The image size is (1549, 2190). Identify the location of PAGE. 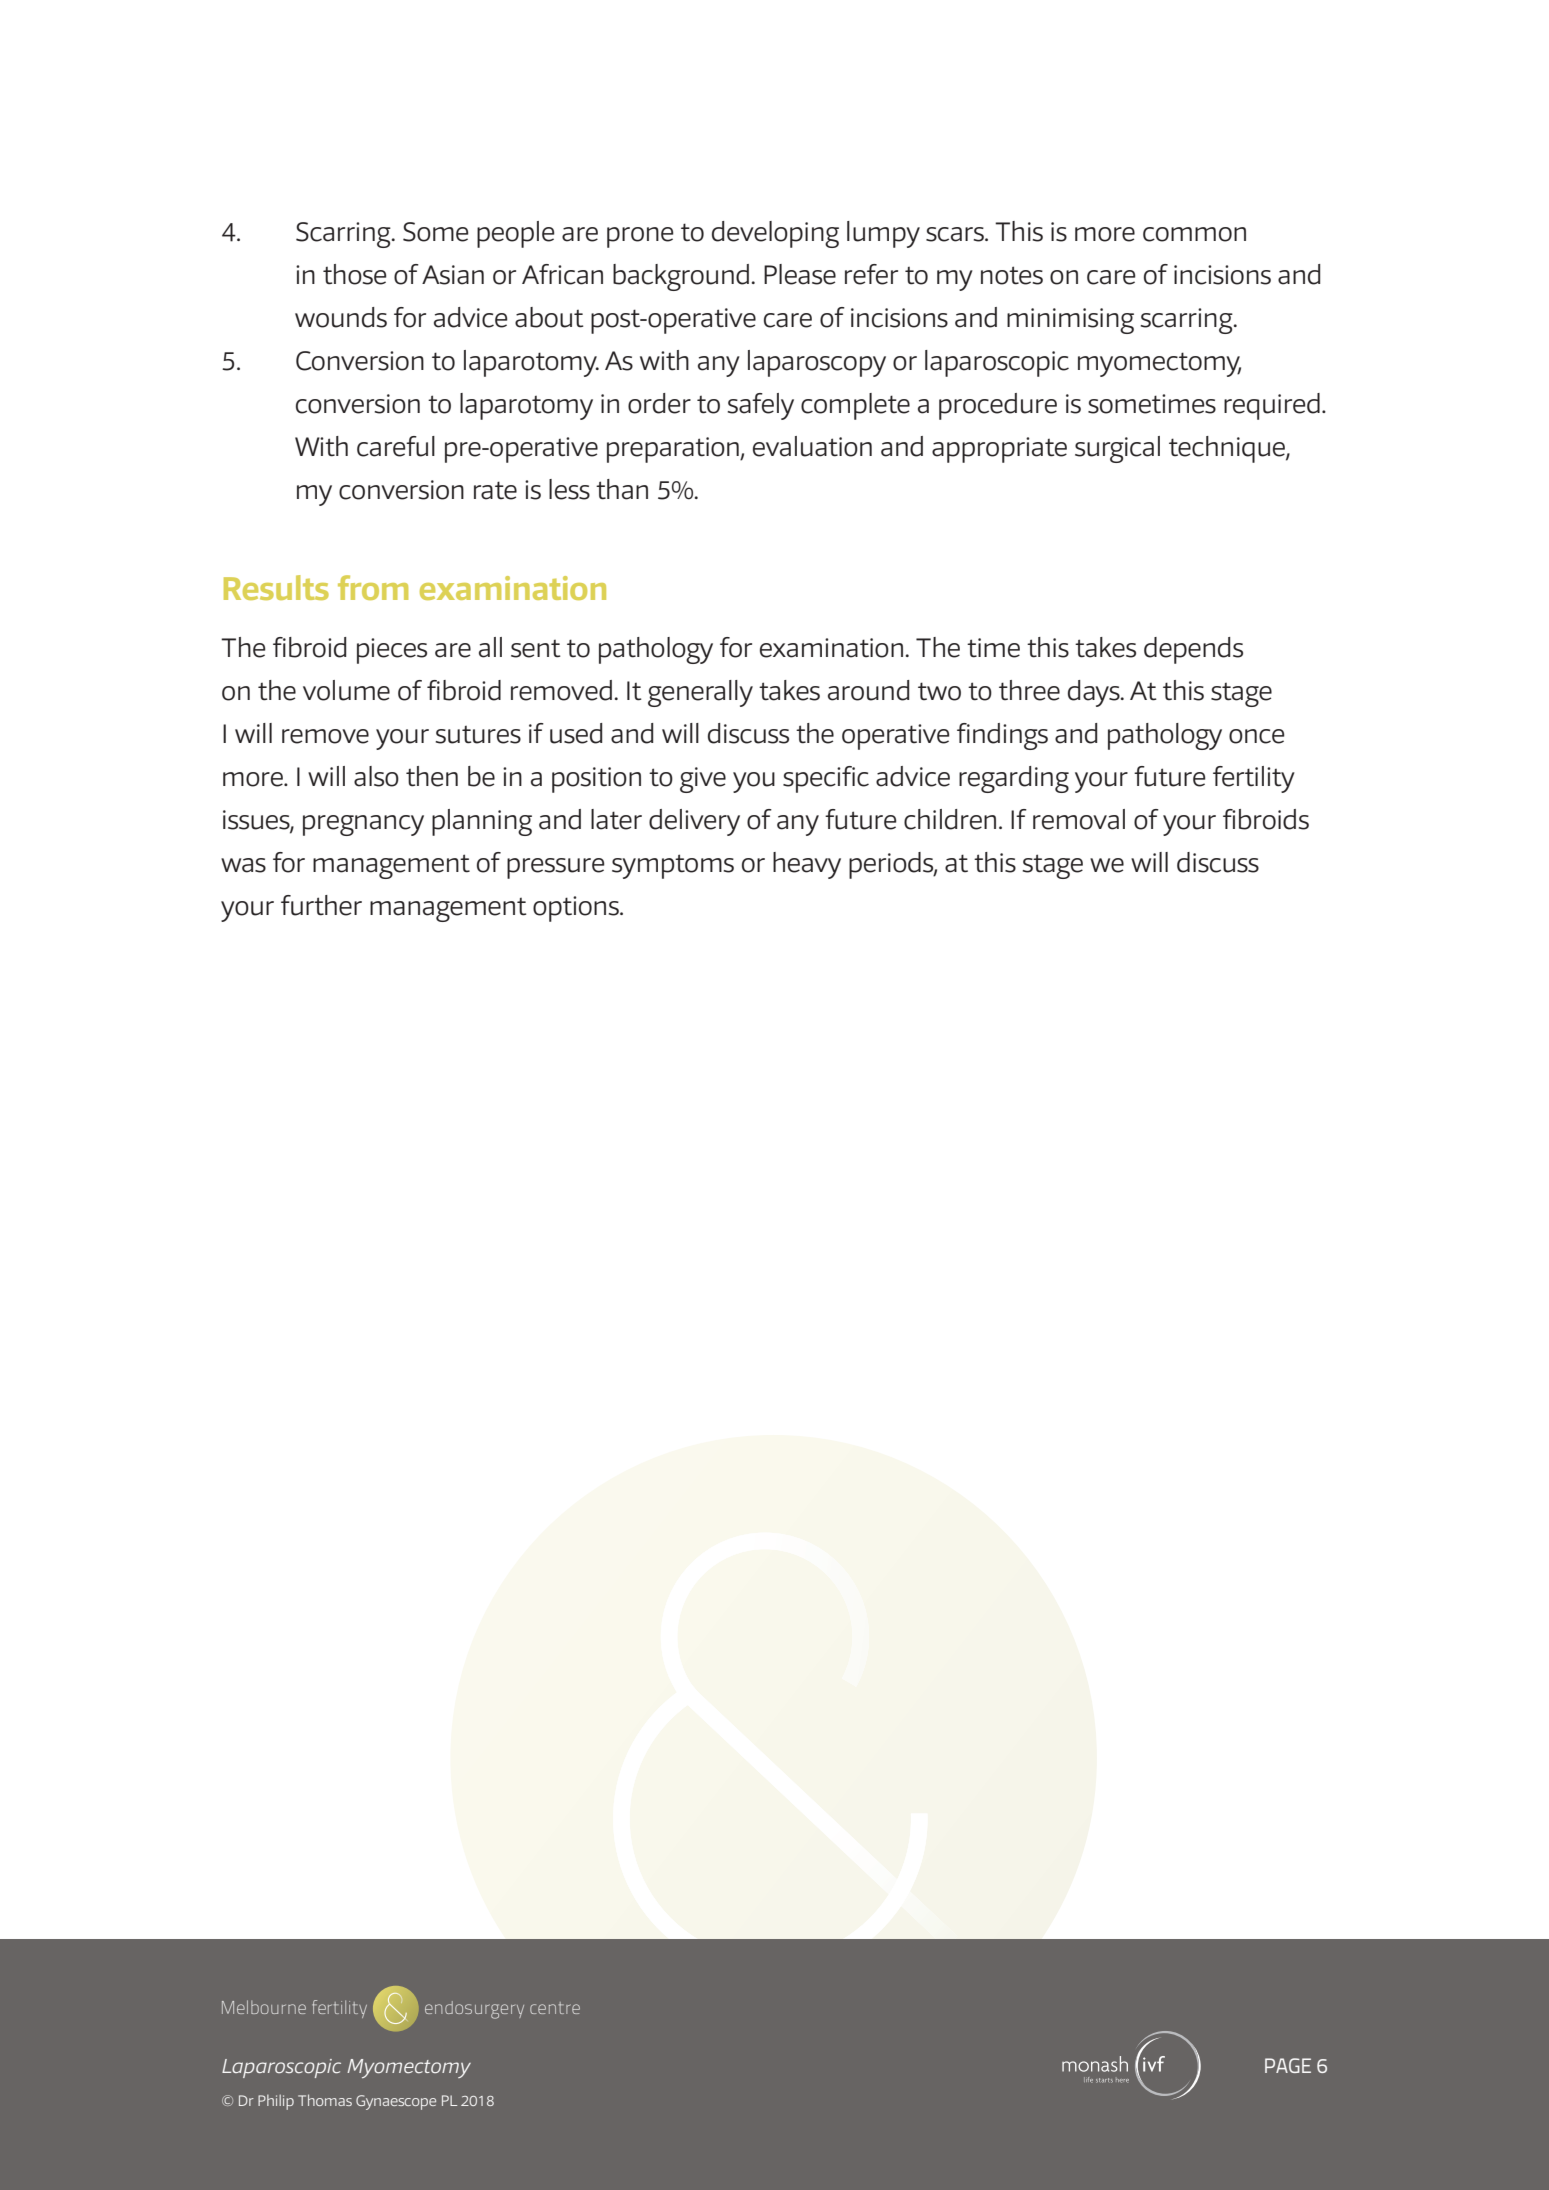
(1288, 2065).
